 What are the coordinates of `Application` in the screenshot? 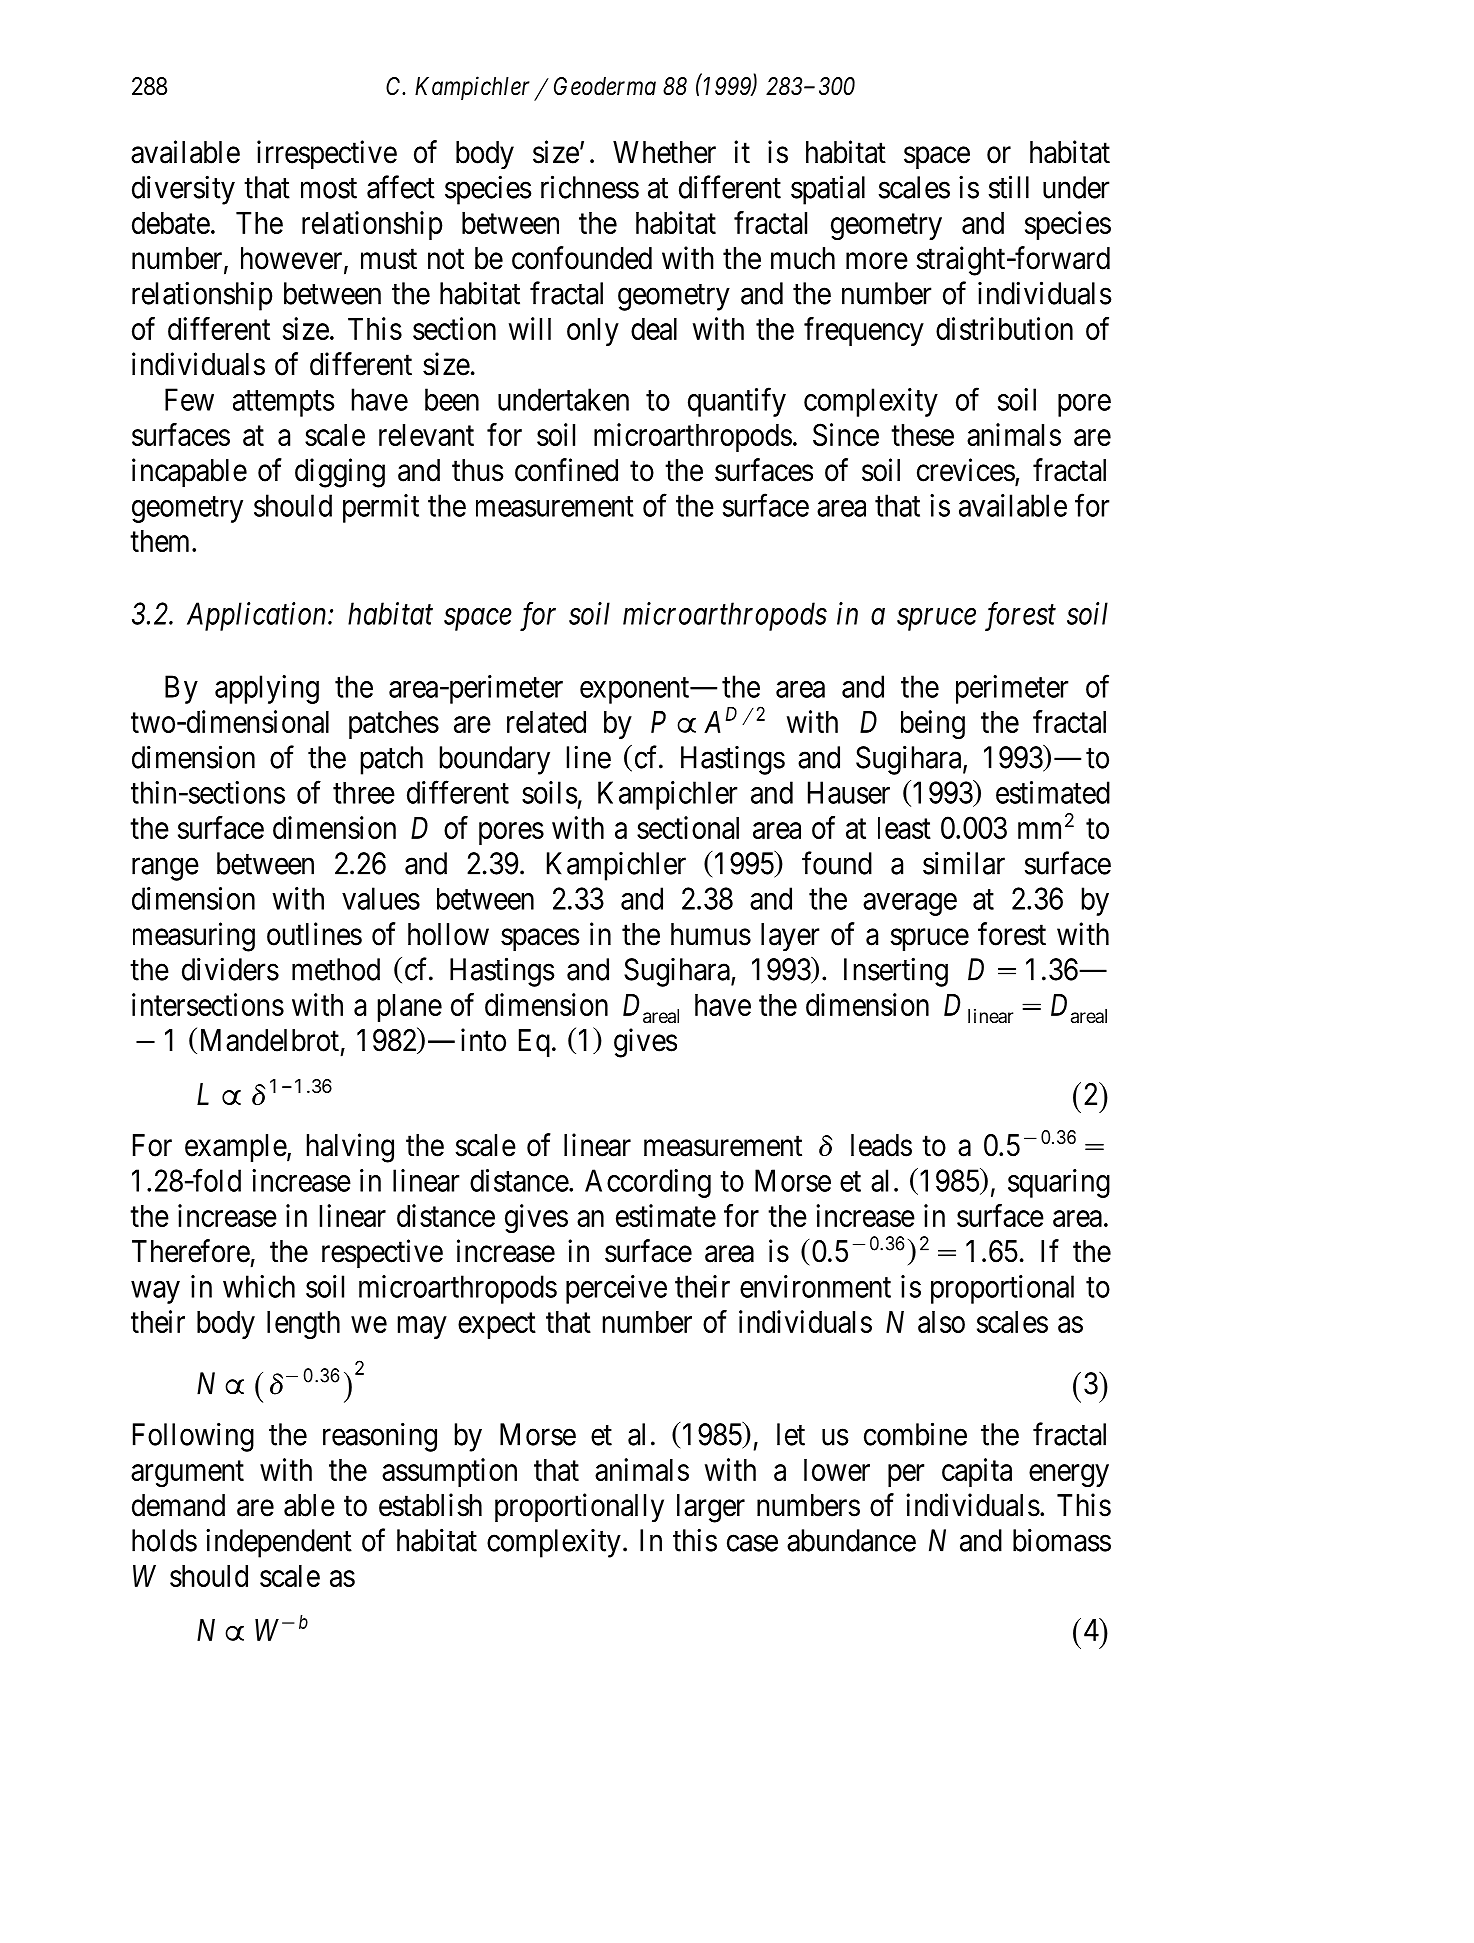 It's located at (258, 616).
